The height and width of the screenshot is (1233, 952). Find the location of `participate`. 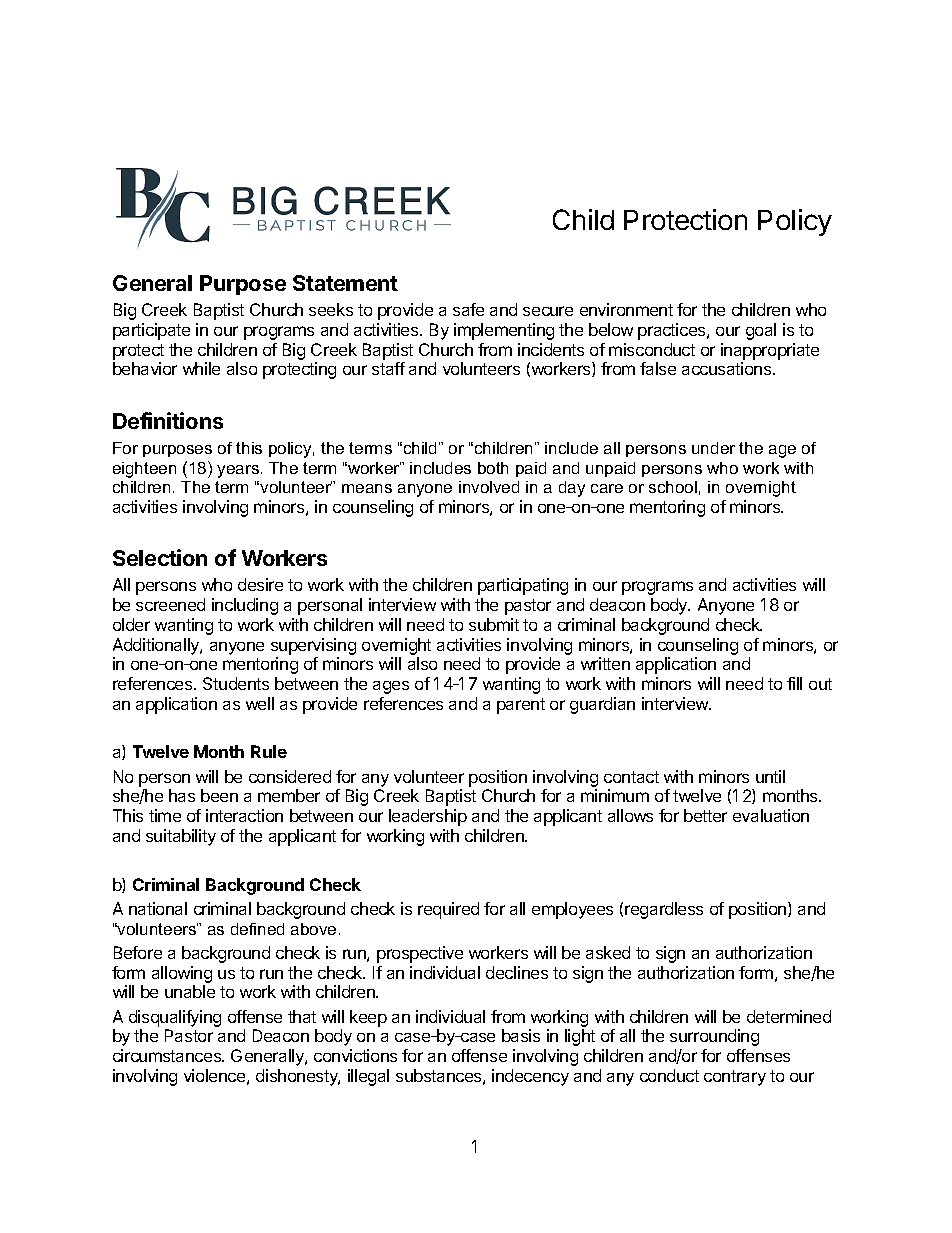

participate is located at coordinates (151, 331).
